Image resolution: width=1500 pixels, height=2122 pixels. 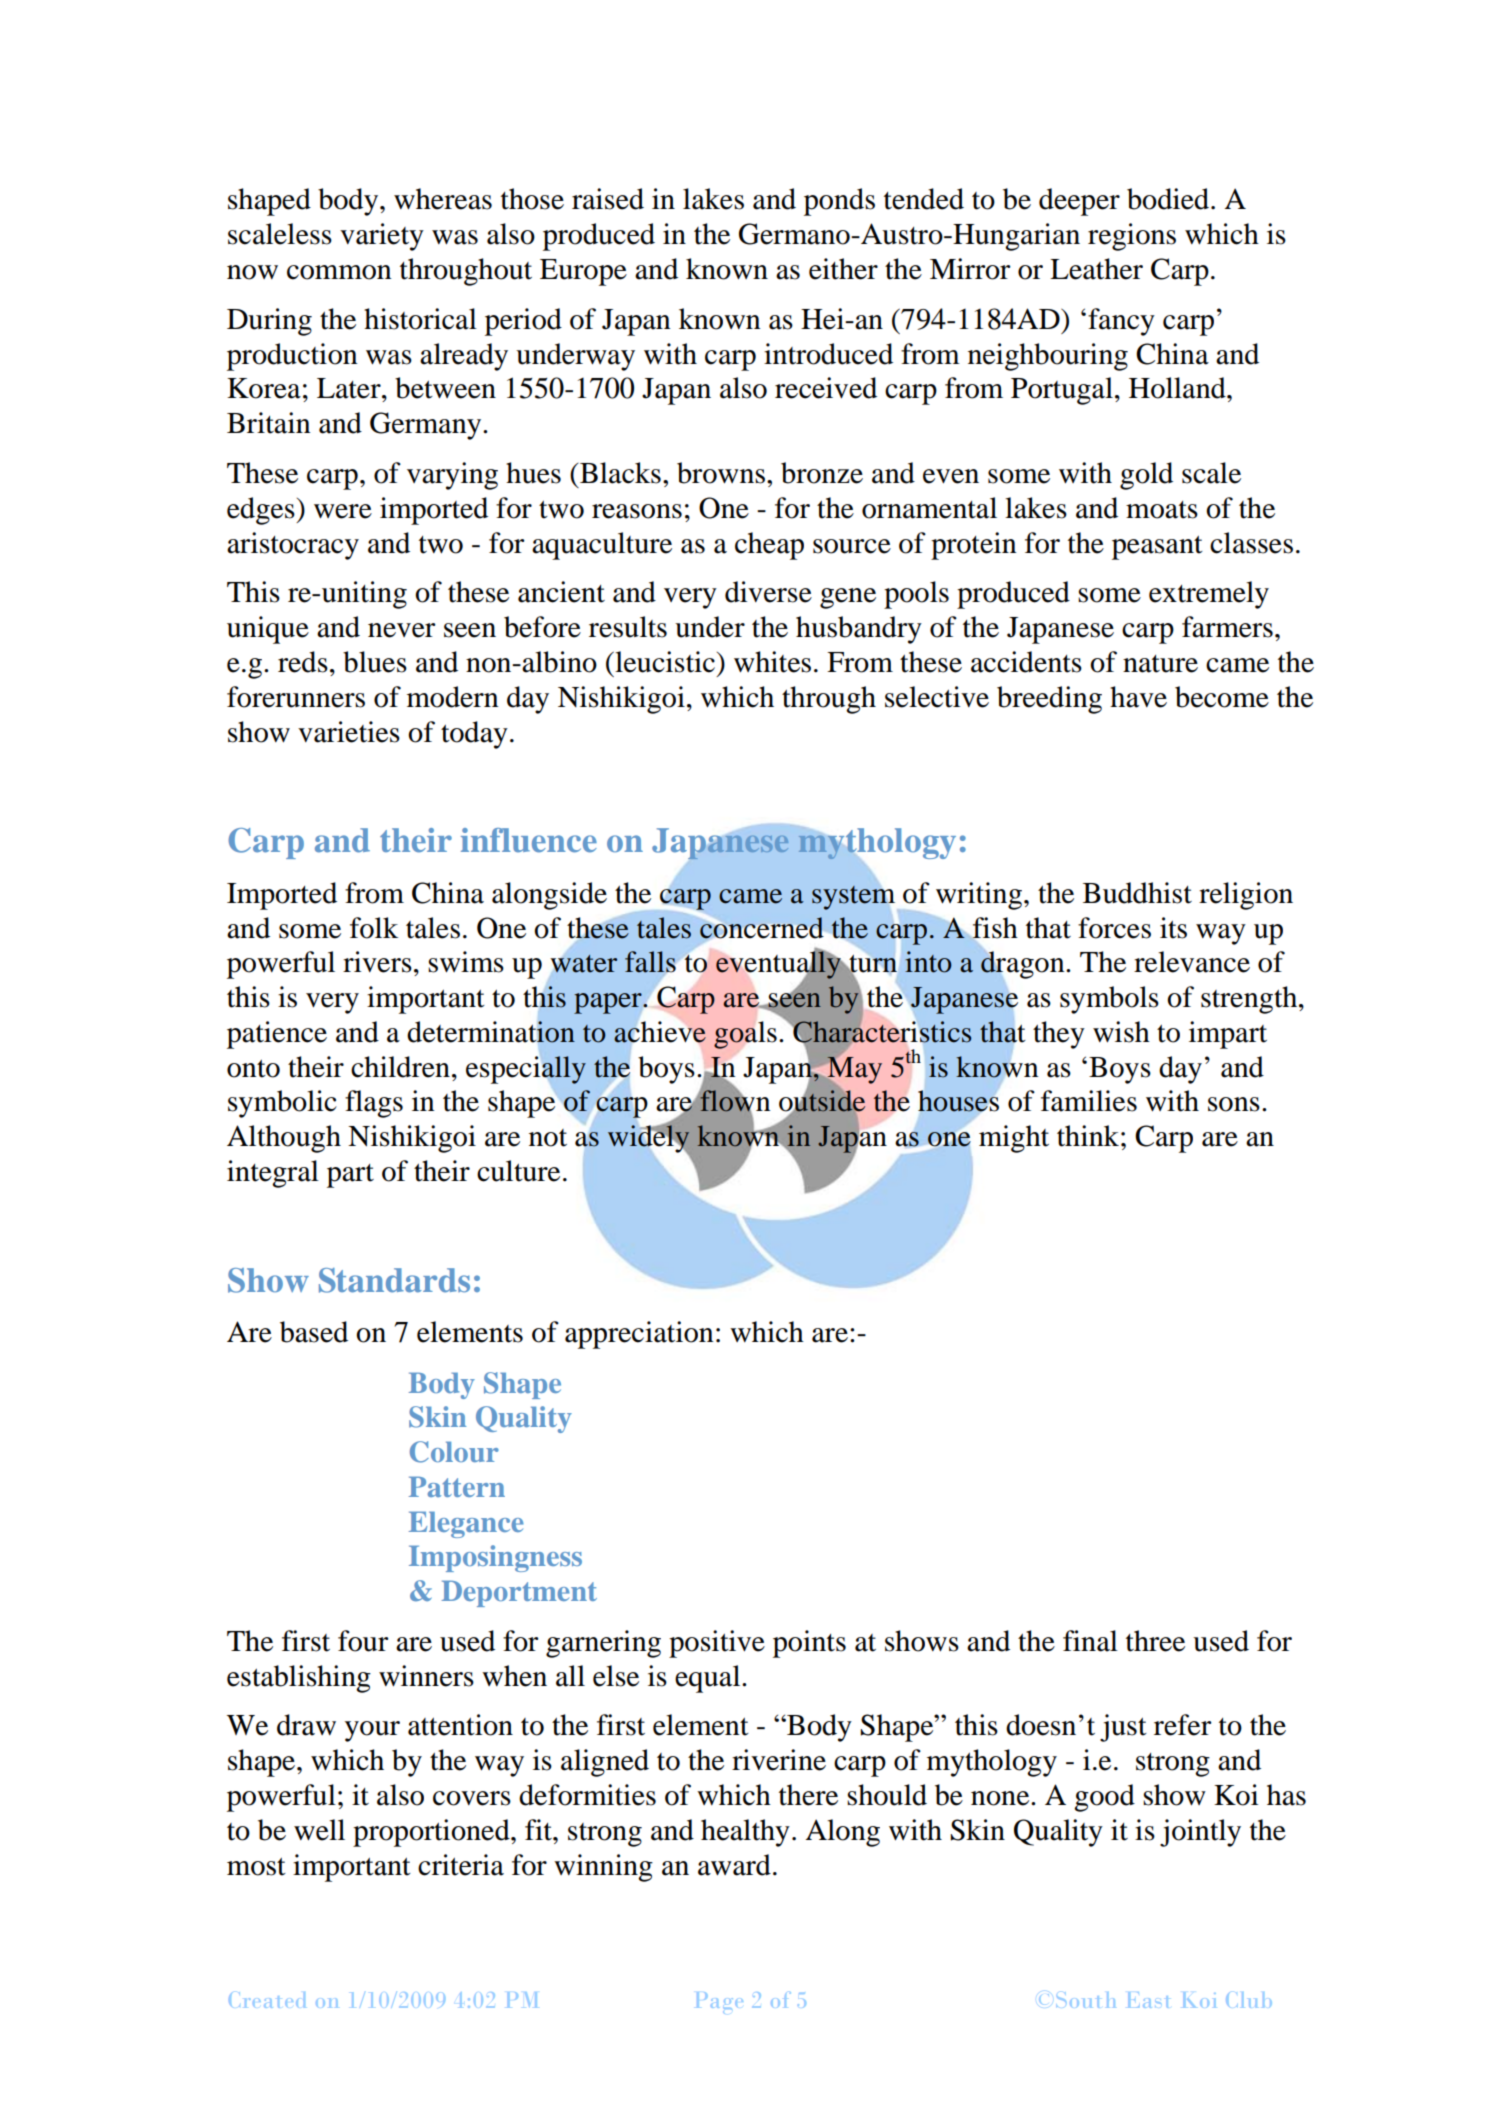 I want to click on extremely, so click(x=1209, y=595).
